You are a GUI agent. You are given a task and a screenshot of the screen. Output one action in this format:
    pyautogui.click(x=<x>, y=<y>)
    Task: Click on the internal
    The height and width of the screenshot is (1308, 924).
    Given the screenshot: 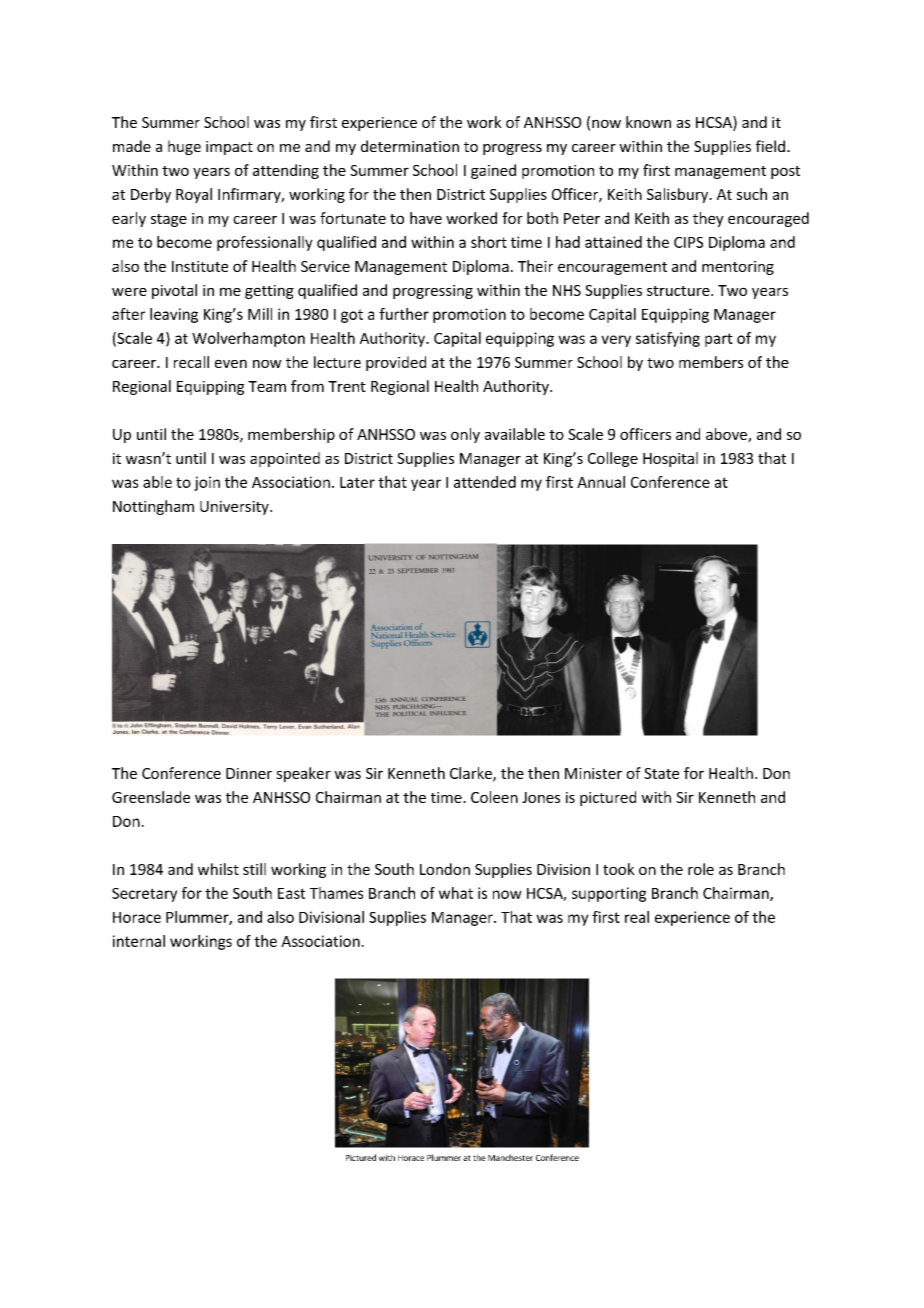 What is the action you would take?
    pyautogui.click(x=139, y=941)
